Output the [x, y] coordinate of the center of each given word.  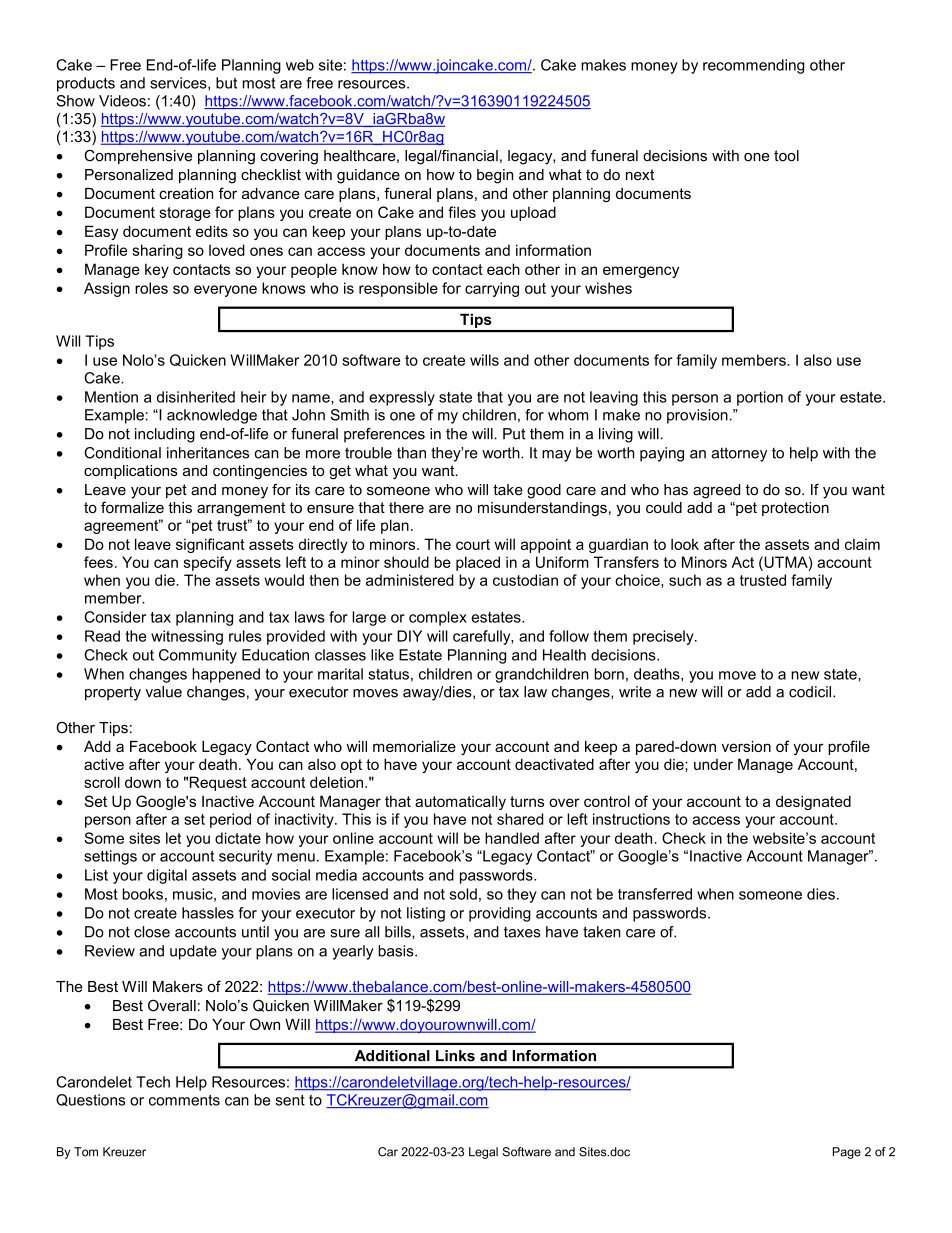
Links [455, 1056]
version [746, 746]
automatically [460, 802]
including [165, 435]
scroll [102, 782]
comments [184, 1100]
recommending [754, 66]
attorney [739, 454]
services [179, 84]
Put [514, 434]
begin [495, 176]
